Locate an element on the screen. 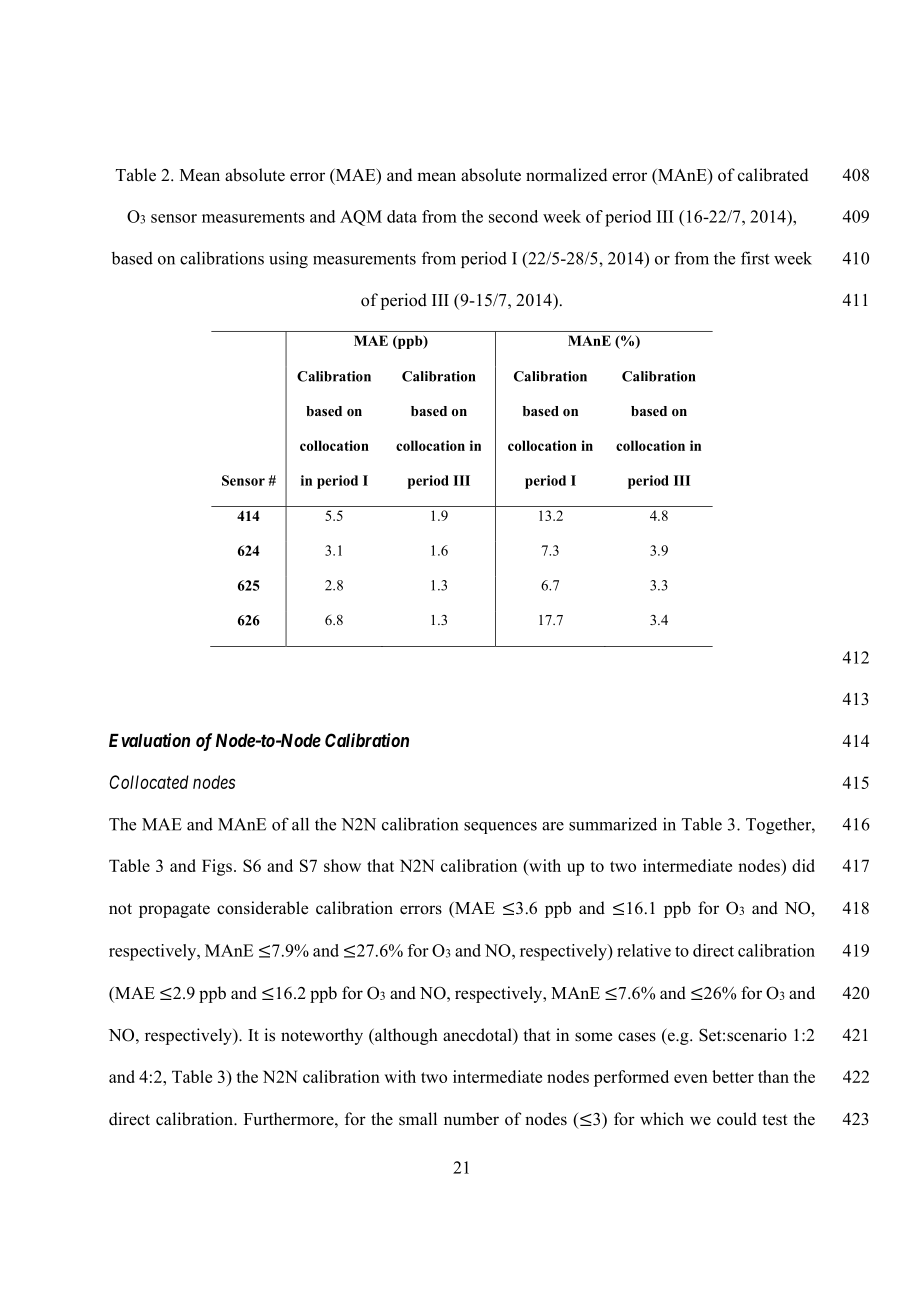 Image resolution: width=924 pixels, height=1308 pixels. second is located at coordinates (513, 216).
